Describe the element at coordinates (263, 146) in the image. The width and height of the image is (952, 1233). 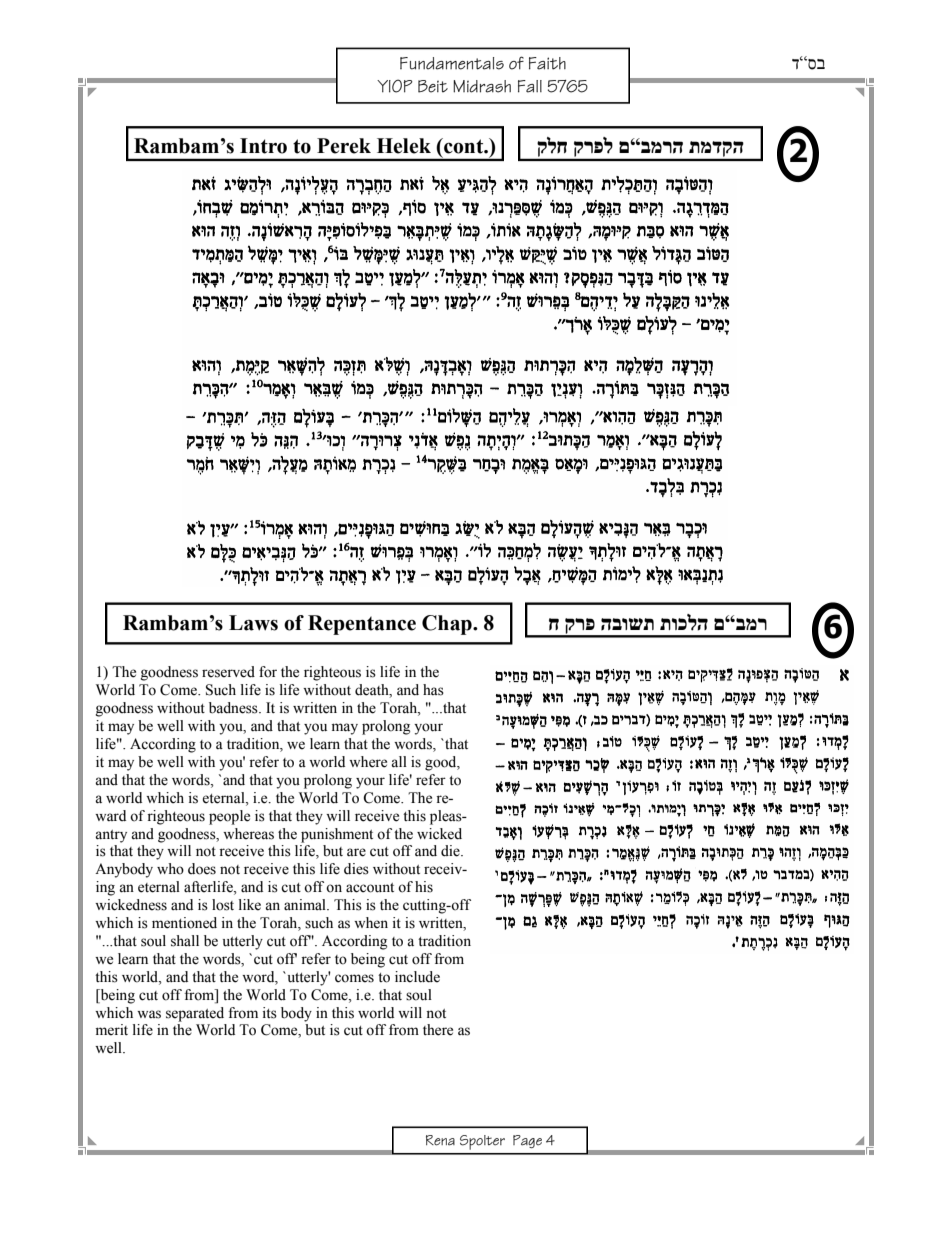
I see `Intro` at that location.
